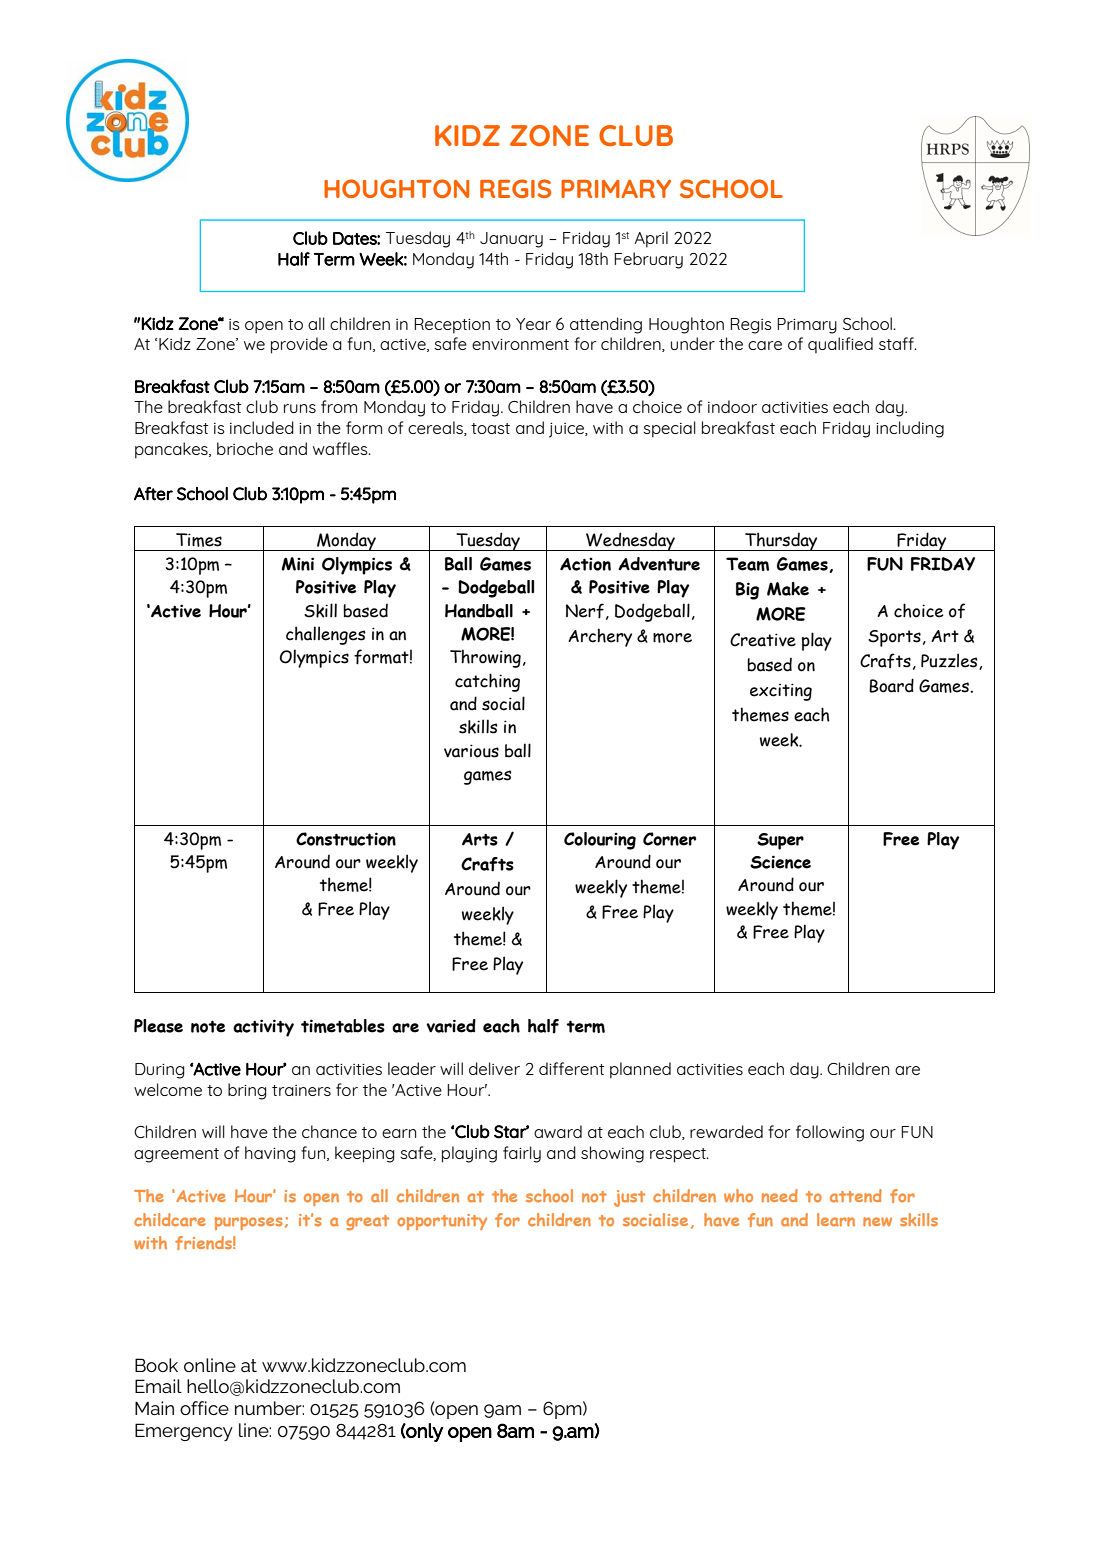  I want to click on Creative, so click(763, 640).
